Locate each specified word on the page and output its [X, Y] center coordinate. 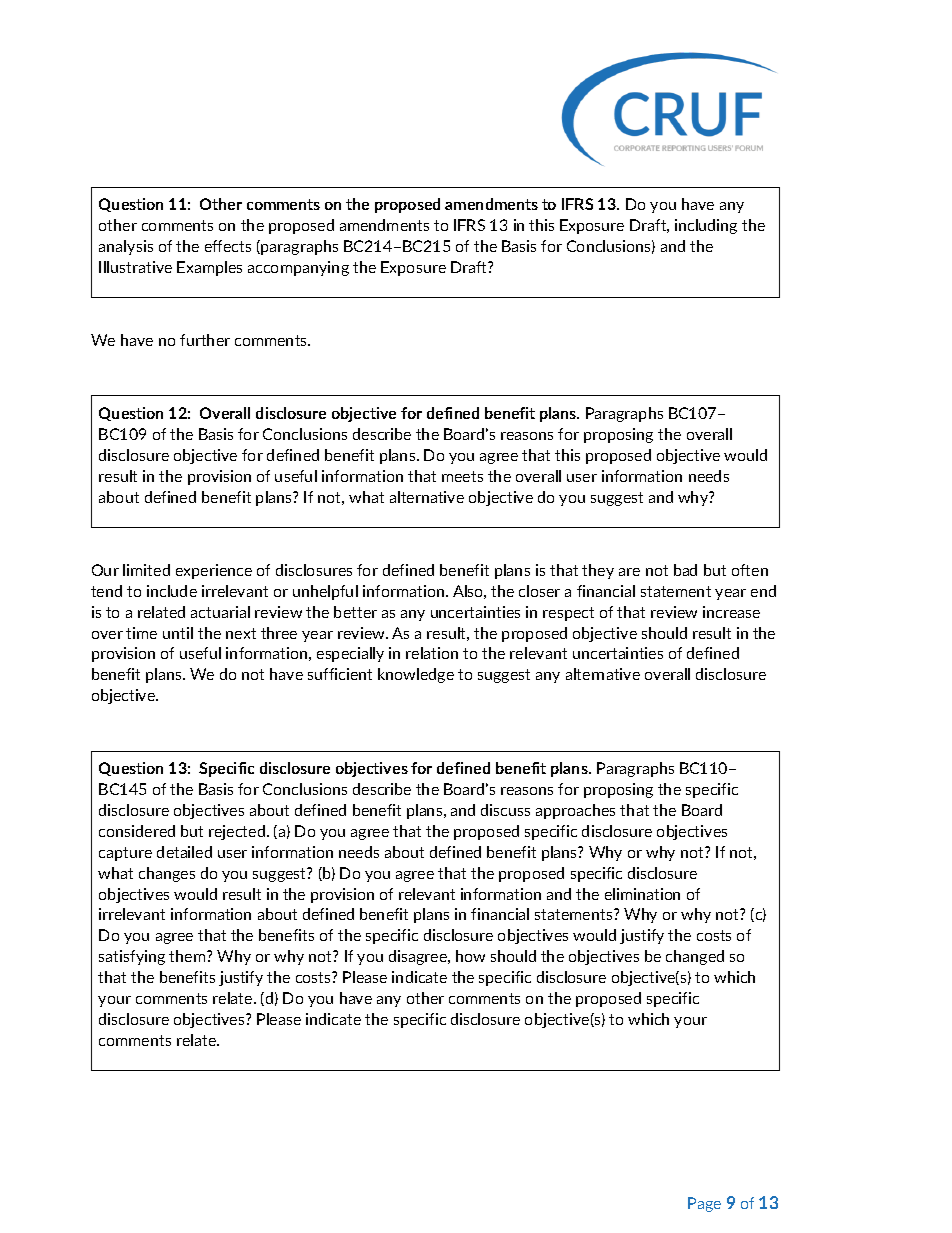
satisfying [132, 957]
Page [704, 1204]
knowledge [416, 675]
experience [214, 571]
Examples [209, 268]
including [706, 226]
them [188, 956]
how [470, 956]
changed [695, 957]
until [178, 633]
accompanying [298, 268]
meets [462, 476]
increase [731, 612]
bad [685, 570]
